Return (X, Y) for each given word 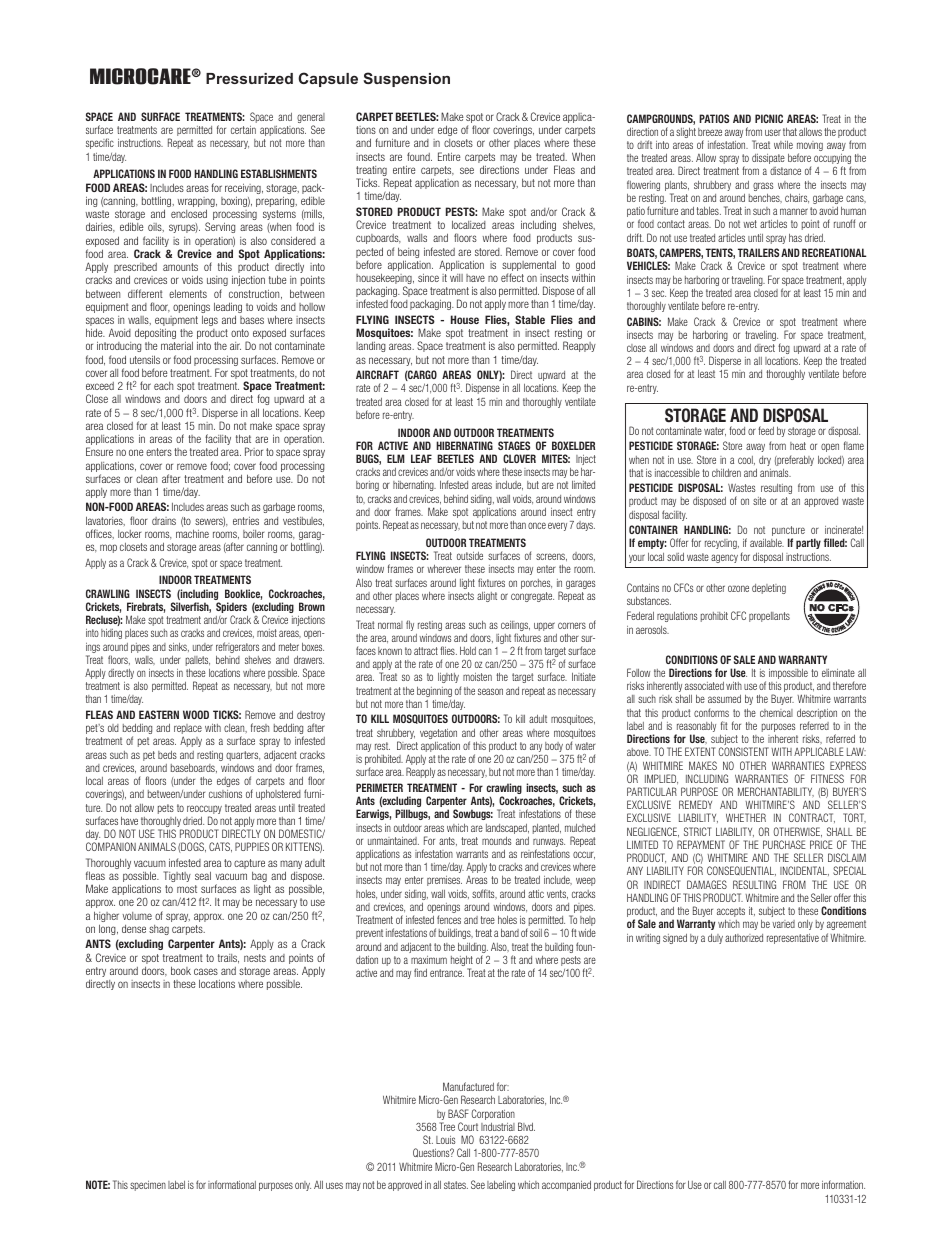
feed (766, 430)
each (163, 386)
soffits (484, 894)
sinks (179, 647)
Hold (468, 650)
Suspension (406, 79)
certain (243, 130)
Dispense (483, 388)
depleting (769, 589)
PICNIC (769, 118)
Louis (445, 1140)
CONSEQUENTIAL (741, 871)
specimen (148, 1186)
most (187, 889)
